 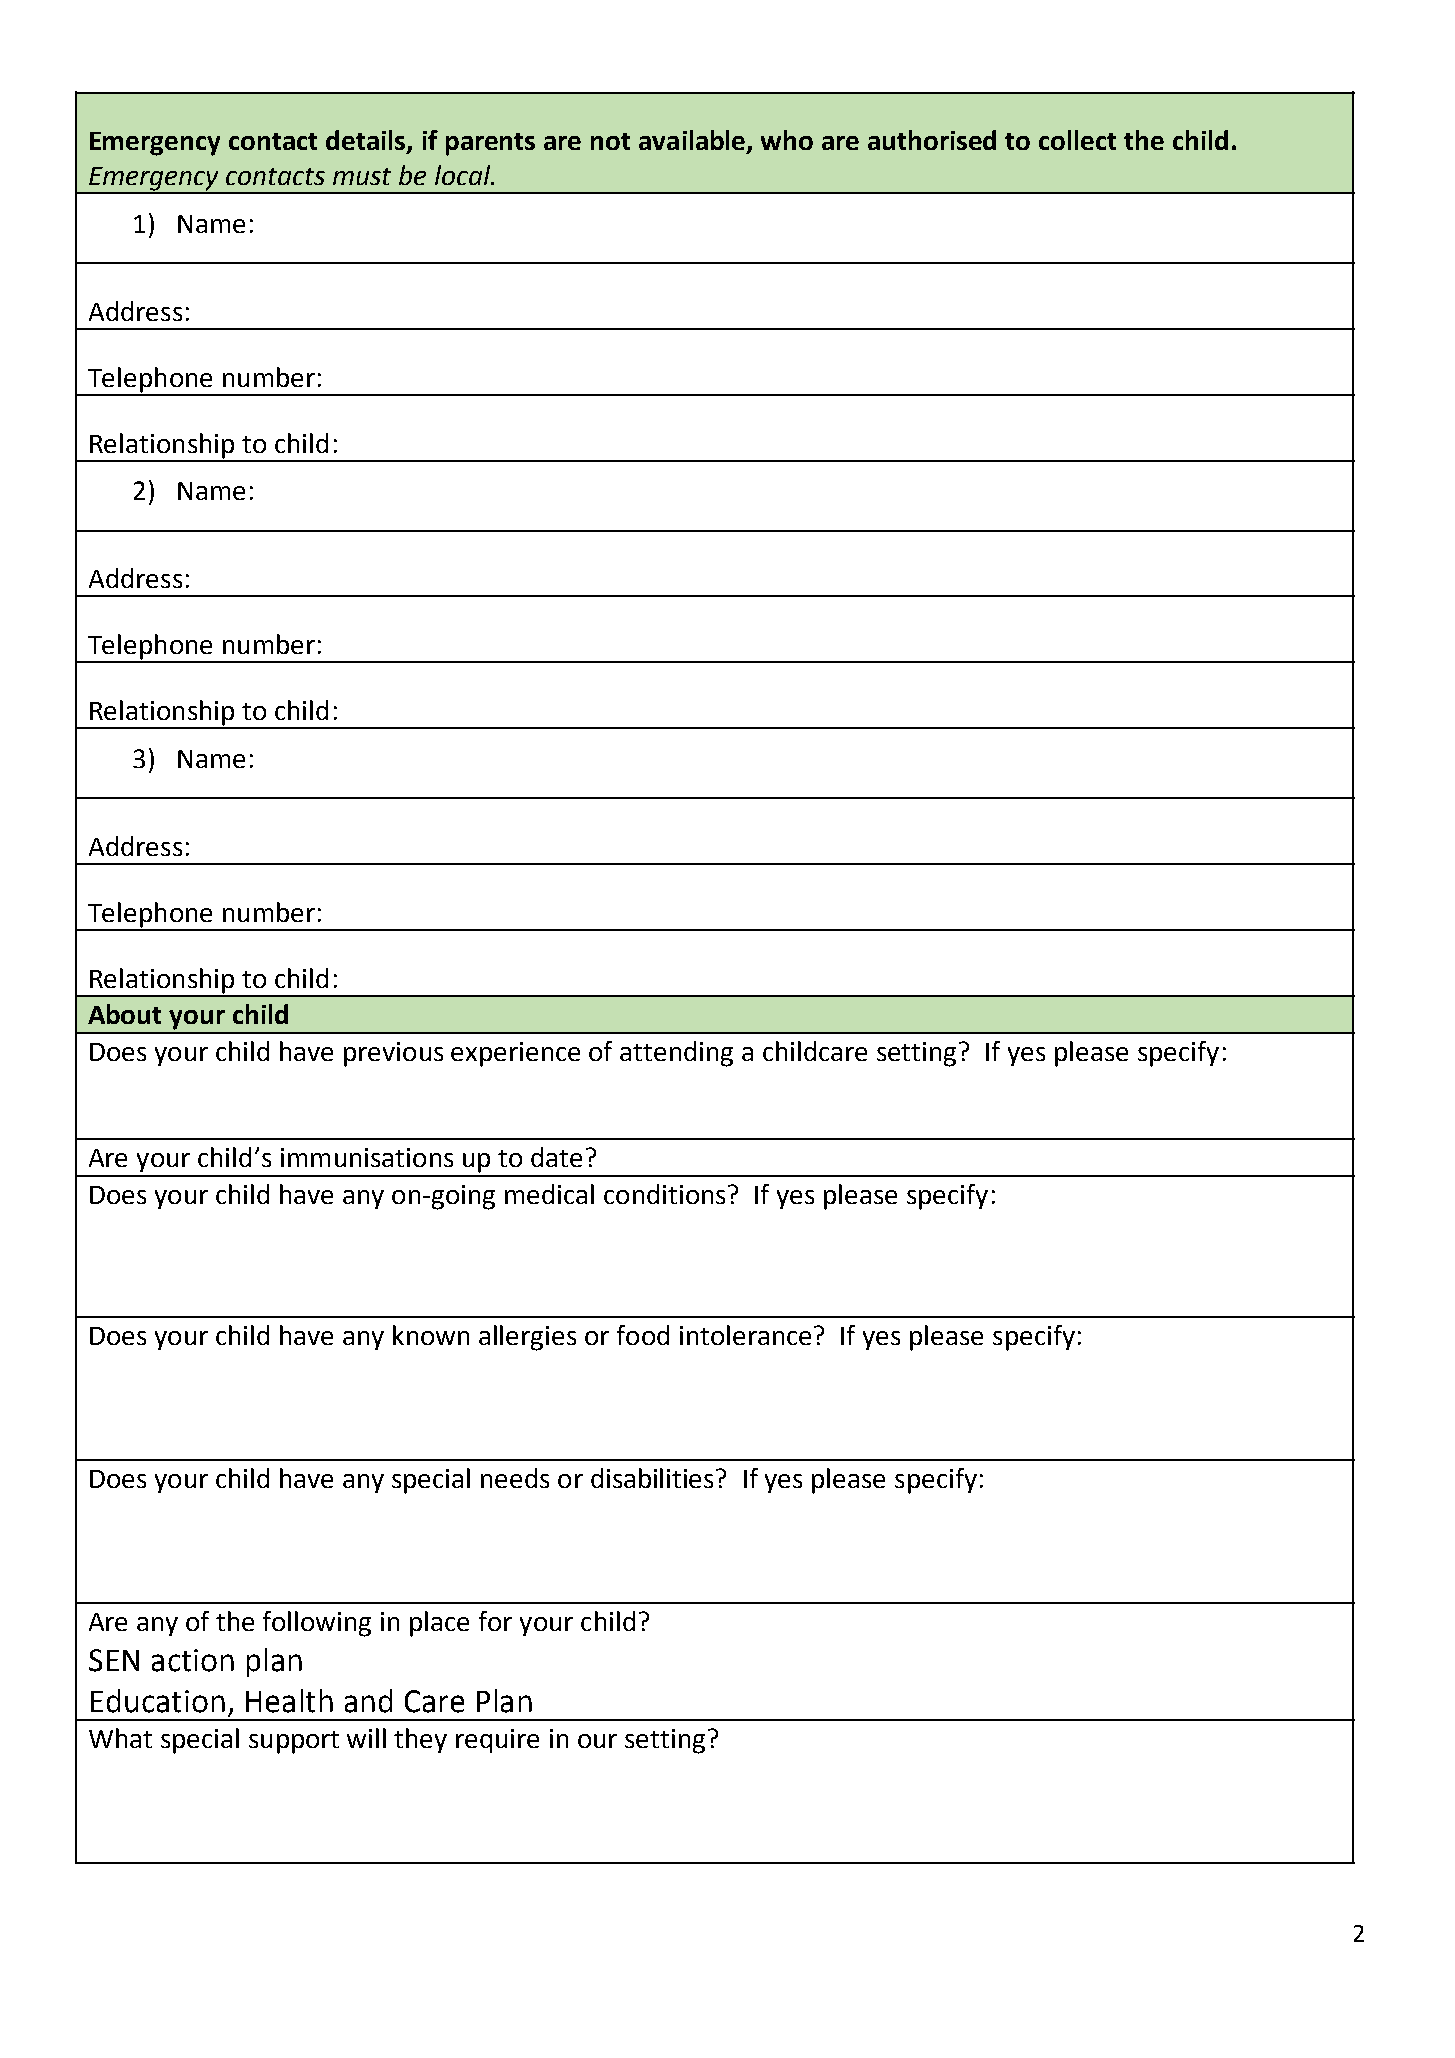 I want to click on parents, so click(x=490, y=144).
